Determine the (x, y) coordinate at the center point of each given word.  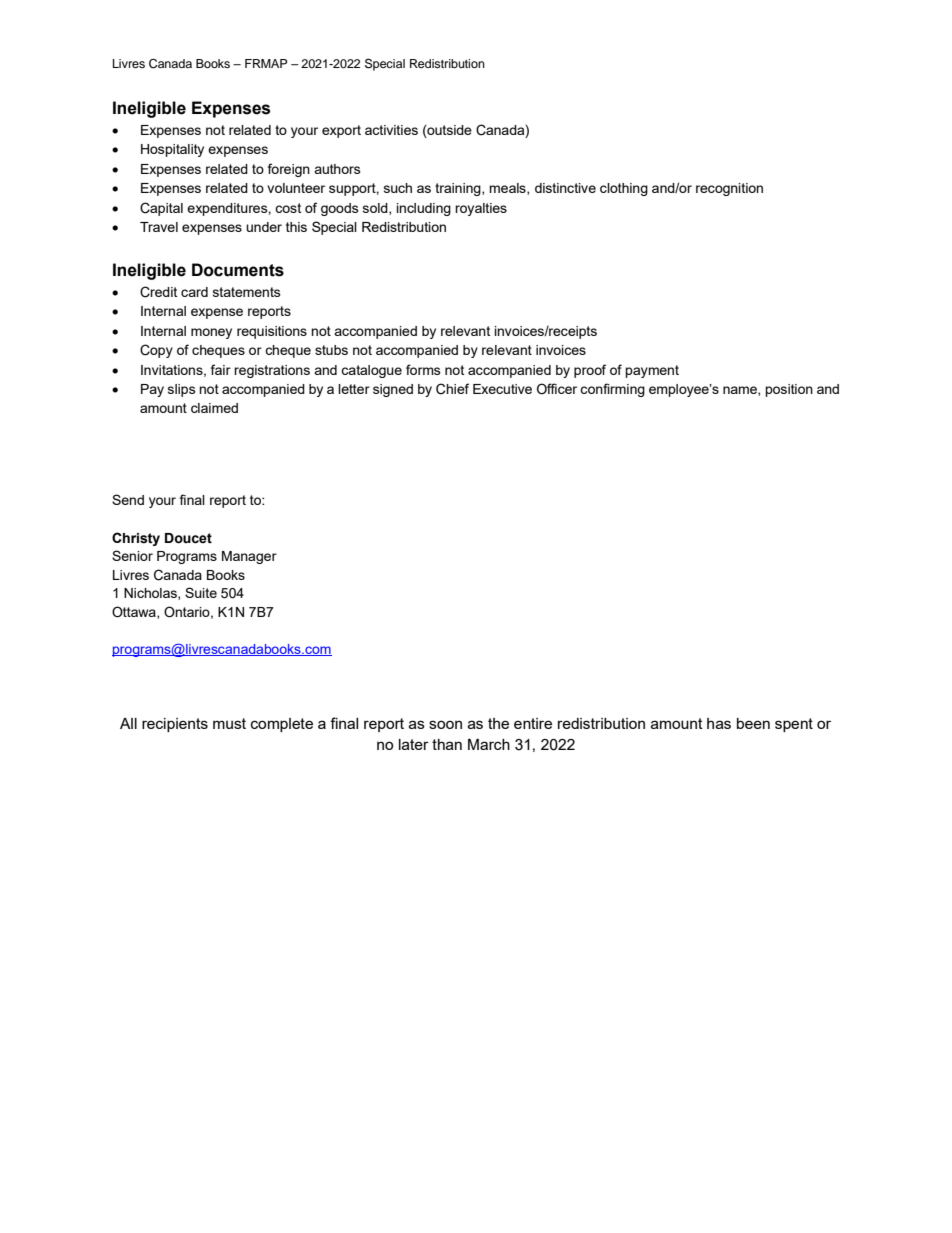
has (719, 723)
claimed (214, 408)
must (229, 723)
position (789, 390)
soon (445, 724)
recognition (729, 189)
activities (391, 130)
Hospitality (172, 150)
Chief (452, 389)
